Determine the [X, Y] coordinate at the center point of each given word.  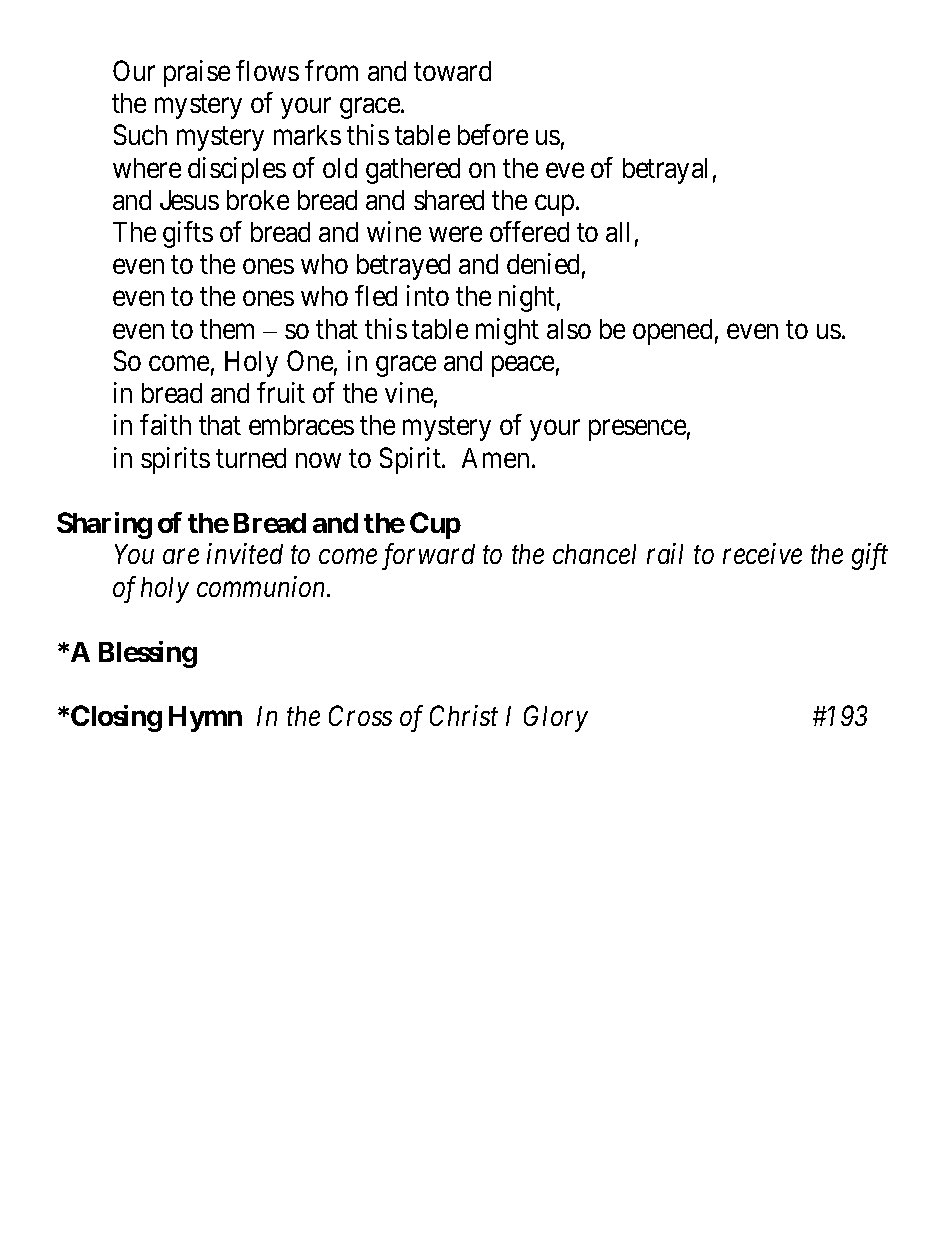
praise [197, 73]
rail [665, 553]
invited [245, 553]
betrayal [665, 171]
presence [637, 431]
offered [529, 231]
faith [165, 424]
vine [409, 392]
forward [428, 556]
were [455, 234]
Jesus [189, 200]
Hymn [205, 719]
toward [452, 71]
